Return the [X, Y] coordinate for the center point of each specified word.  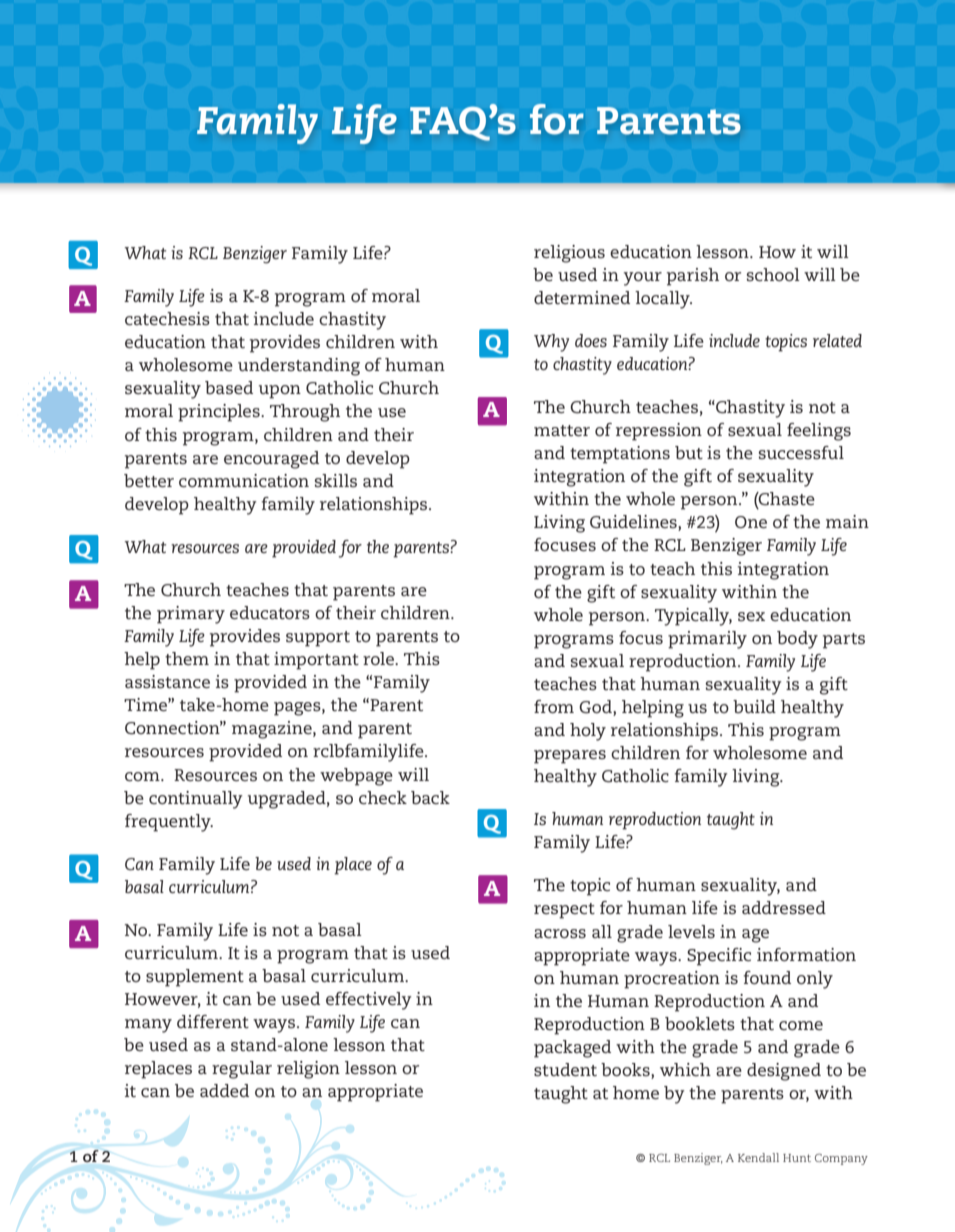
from [554, 706]
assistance [167, 681]
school [773, 274]
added [224, 1090]
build [754, 706]
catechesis [167, 318]
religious [569, 254]
